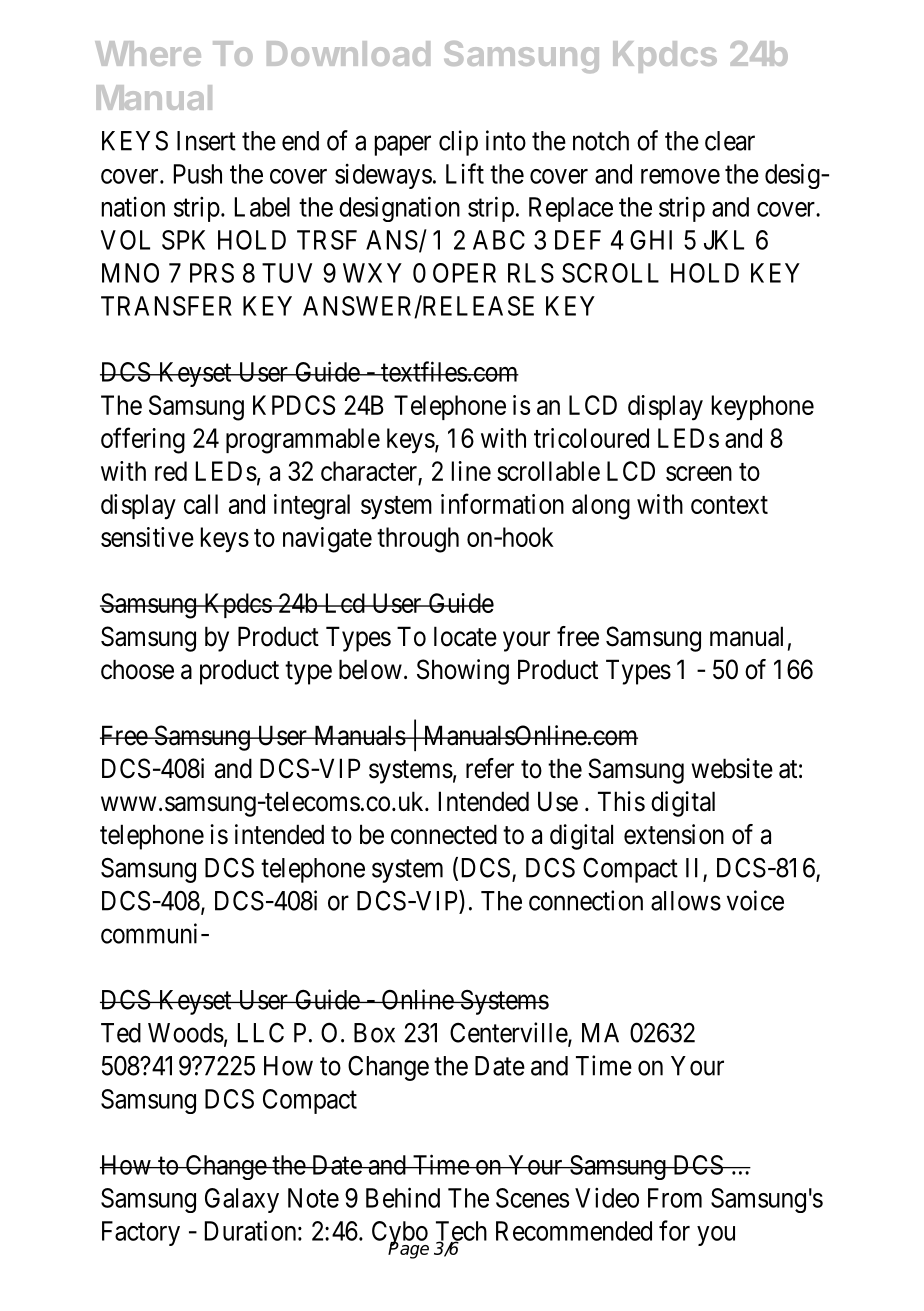  What do you see at coordinates (730, 141) in the screenshot?
I see `clear` at bounding box center [730, 141].
